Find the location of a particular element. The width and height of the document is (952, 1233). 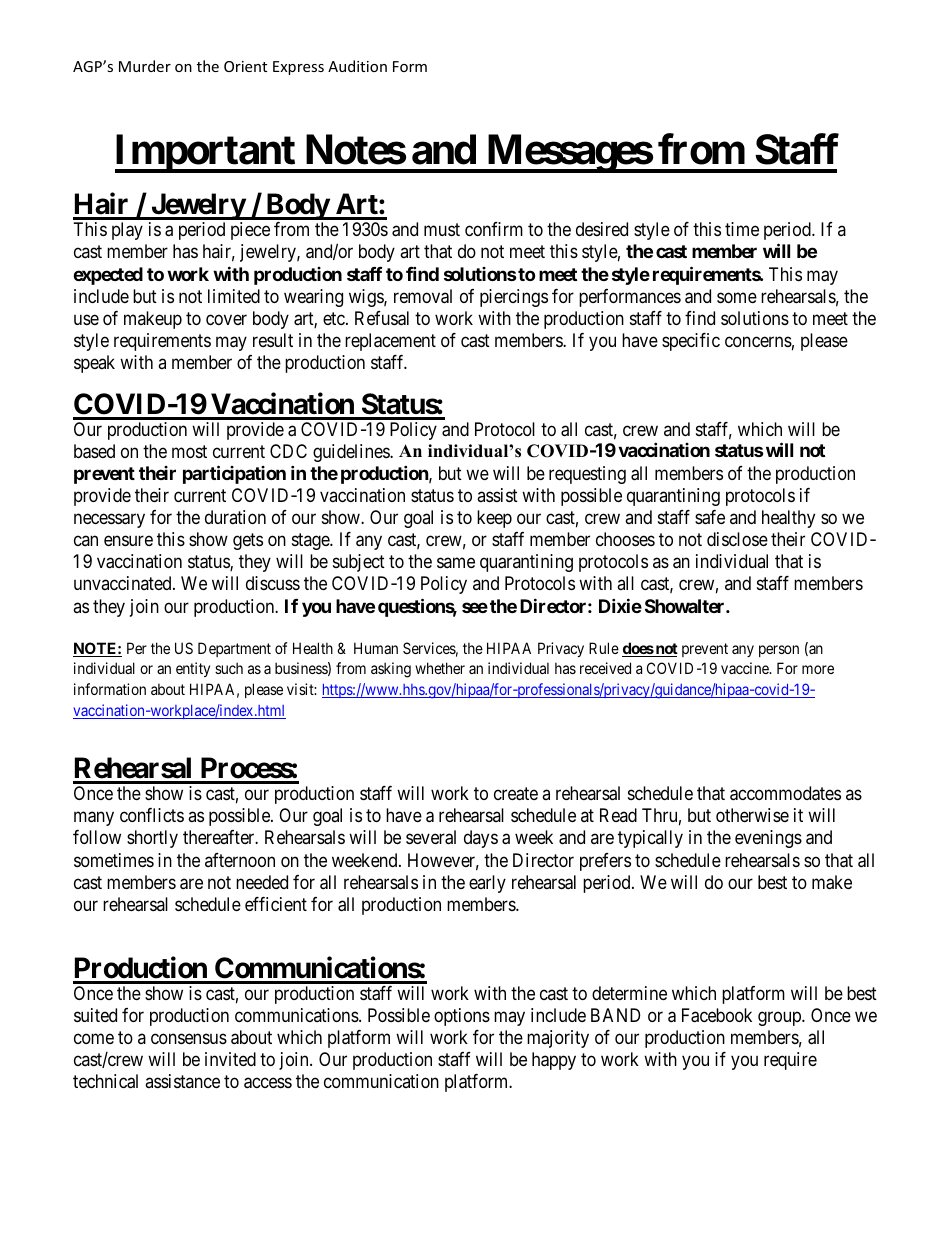

guidelines is located at coordinates (352, 453).
